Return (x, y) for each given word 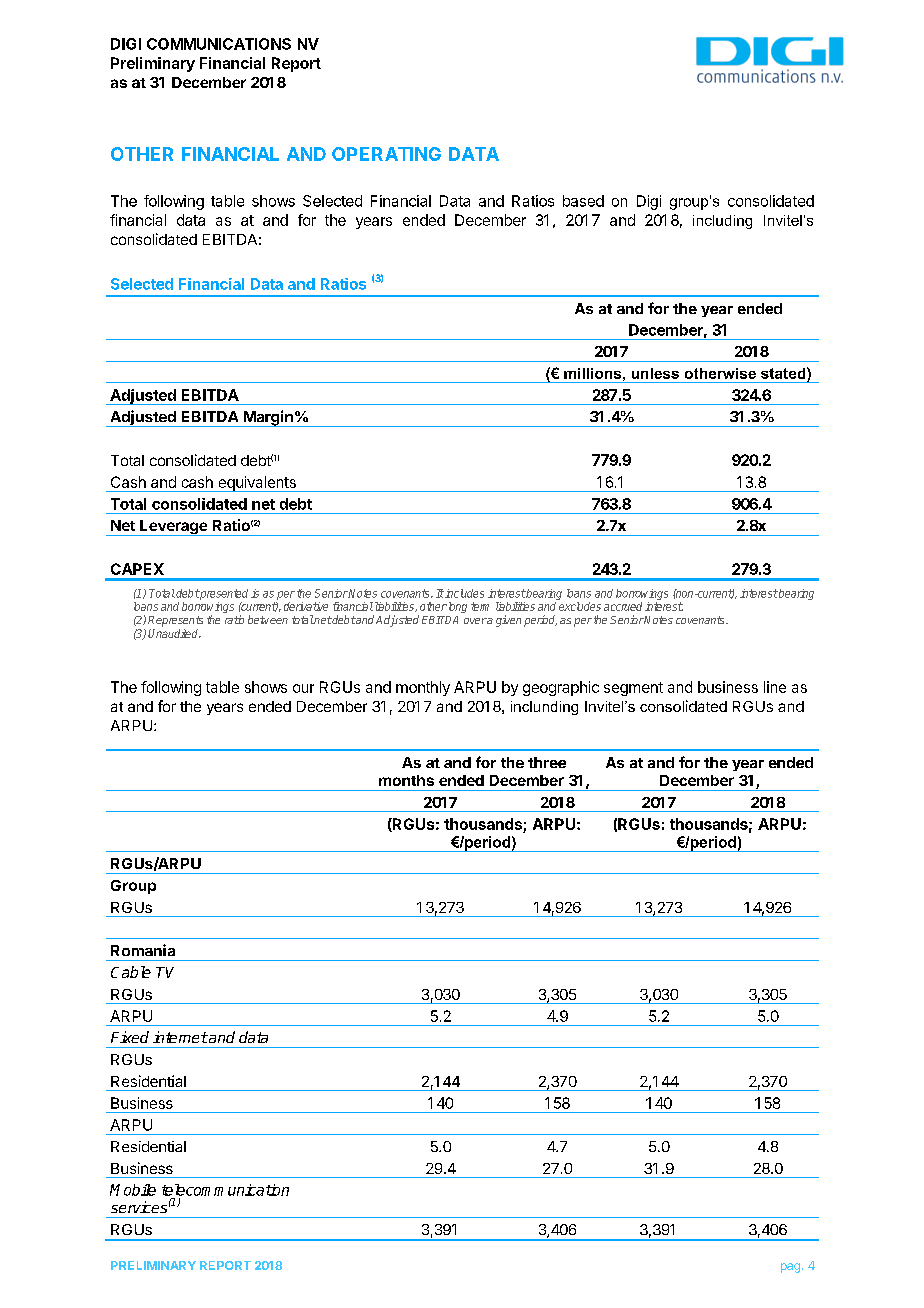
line (775, 687)
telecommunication (225, 1190)
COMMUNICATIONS (219, 44)
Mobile (133, 1190)
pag (790, 1268)
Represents (175, 621)
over (475, 621)
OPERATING (386, 154)
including (722, 222)
